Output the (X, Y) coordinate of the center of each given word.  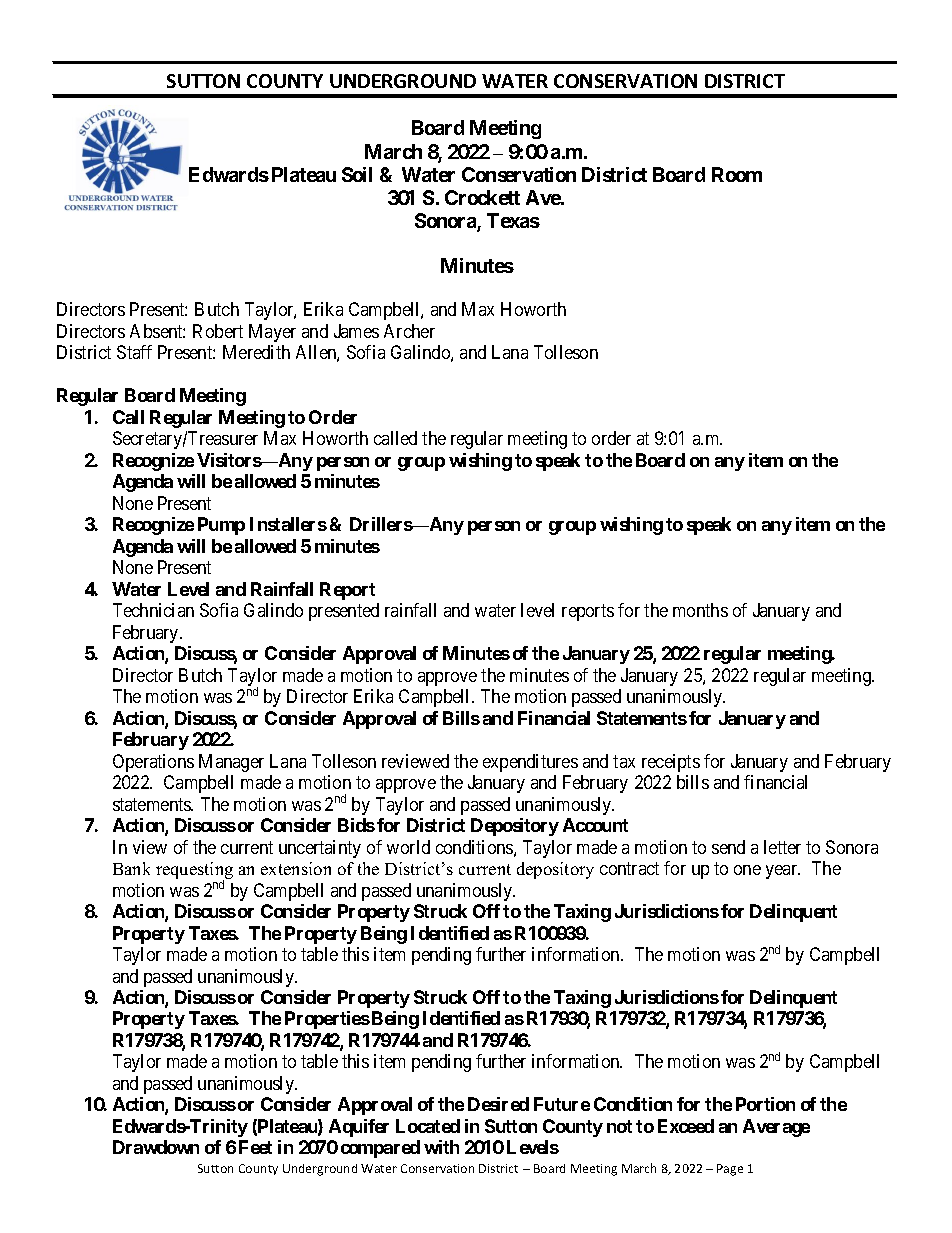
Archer (409, 331)
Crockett (482, 197)
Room (737, 174)
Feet (255, 1147)
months (700, 610)
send (728, 847)
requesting (194, 872)
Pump (221, 526)
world (408, 847)
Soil (357, 174)
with (441, 1147)
